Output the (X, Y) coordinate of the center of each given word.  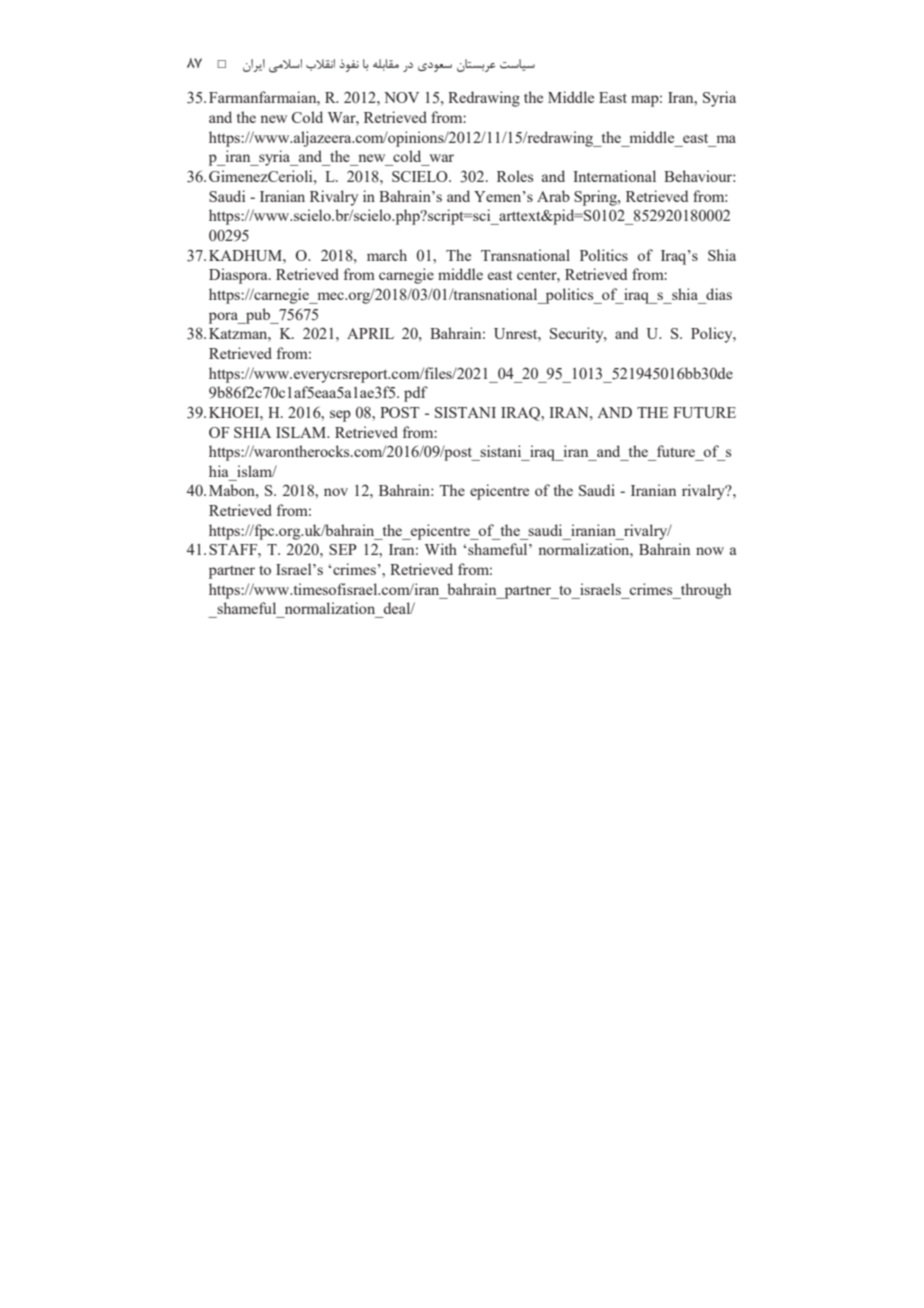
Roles (515, 176)
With (441, 549)
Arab (553, 196)
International (614, 176)
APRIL (370, 333)
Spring (596, 198)
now (710, 551)
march (387, 255)
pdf (416, 394)
